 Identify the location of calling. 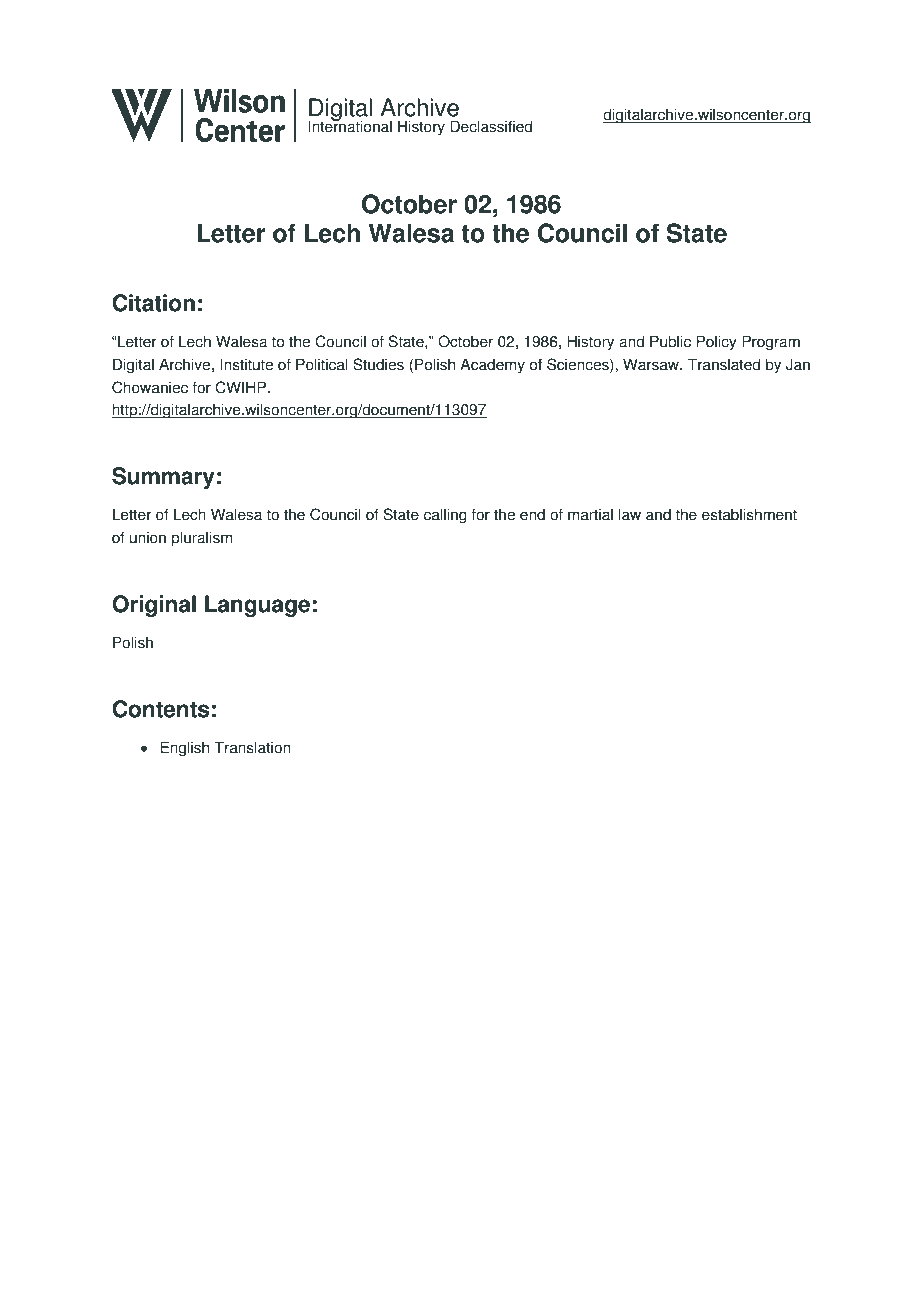
(445, 516).
